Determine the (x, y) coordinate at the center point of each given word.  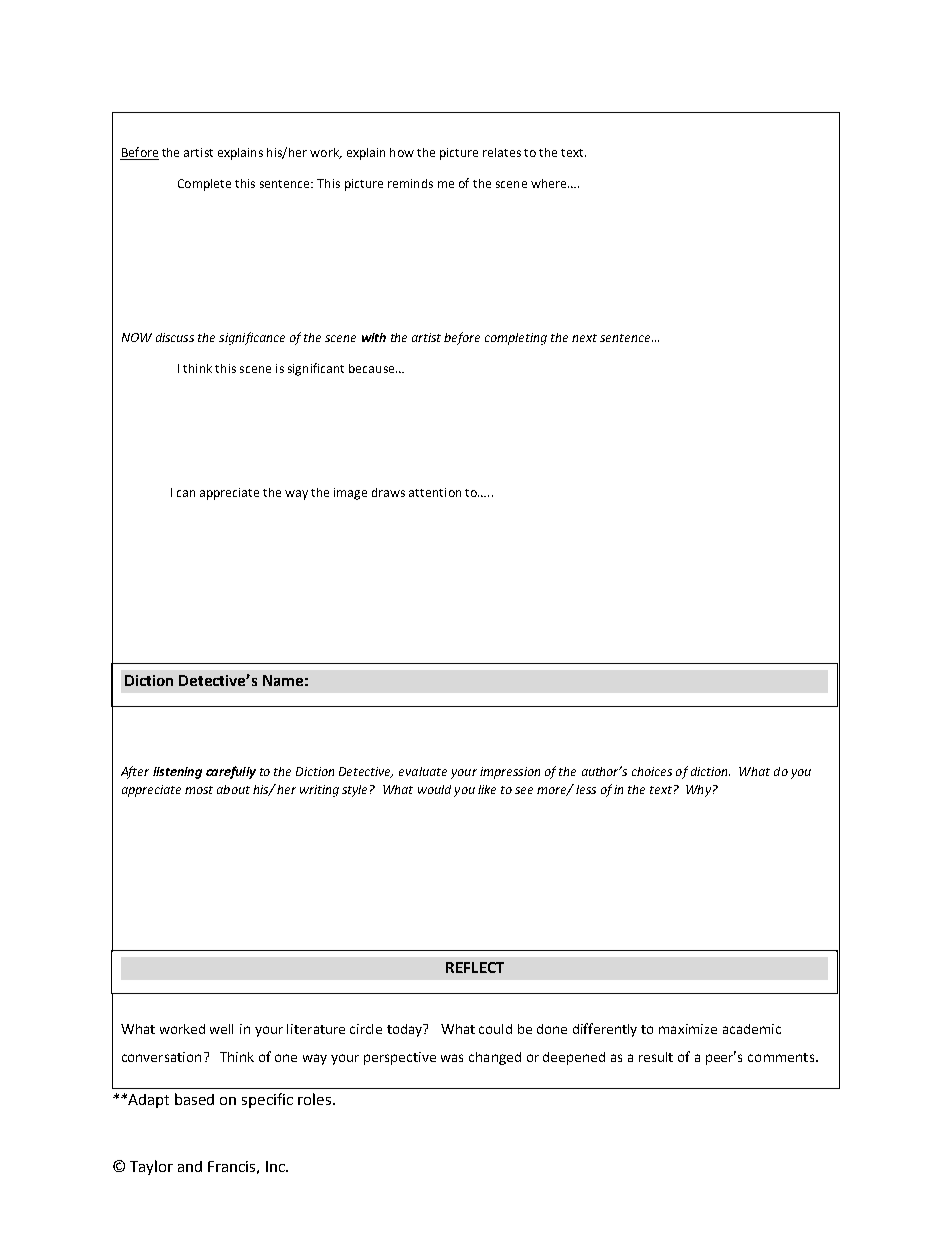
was (452, 1058)
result (656, 1057)
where (550, 183)
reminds (410, 183)
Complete (204, 185)
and (190, 1166)
